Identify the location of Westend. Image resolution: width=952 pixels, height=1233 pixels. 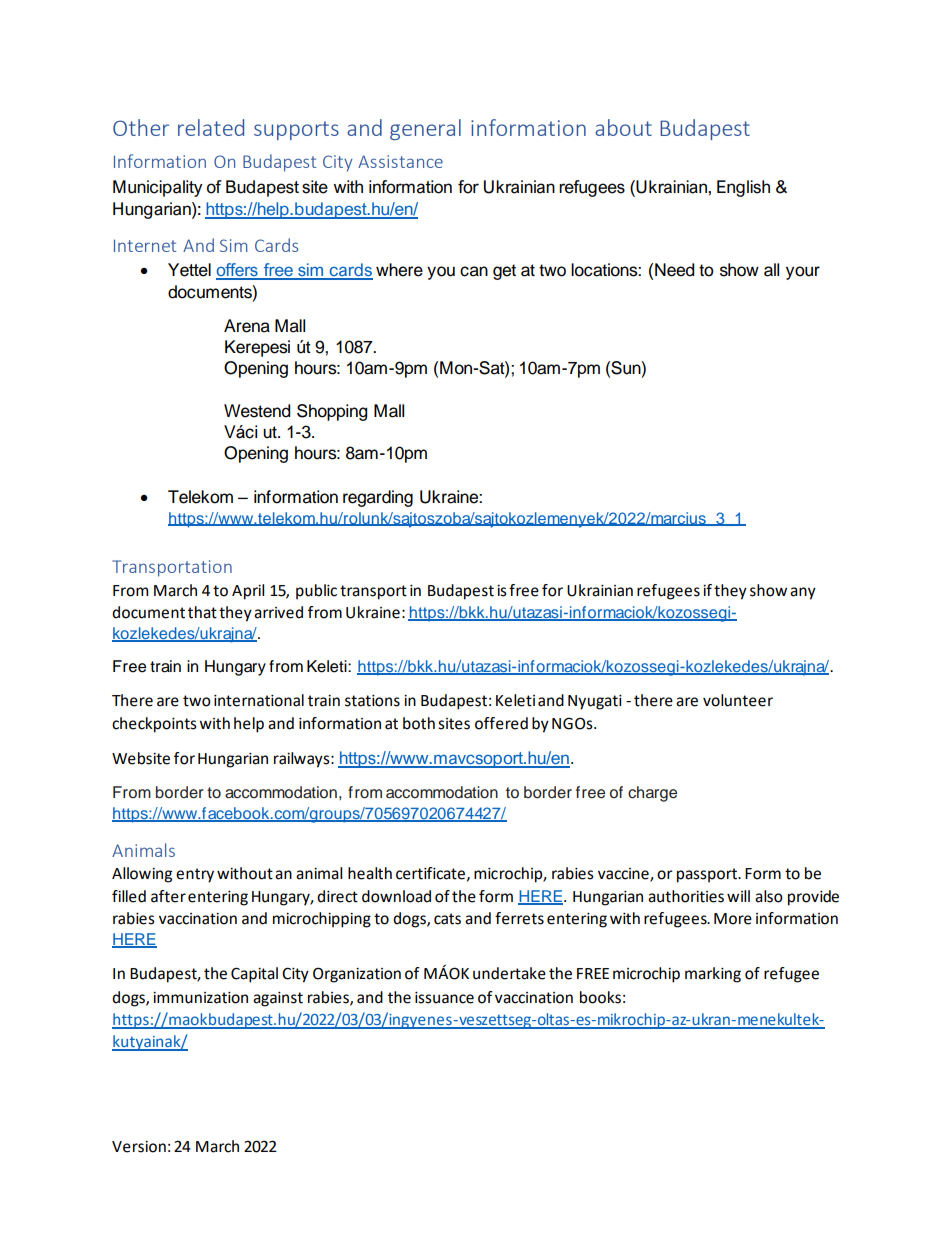
(257, 411).
